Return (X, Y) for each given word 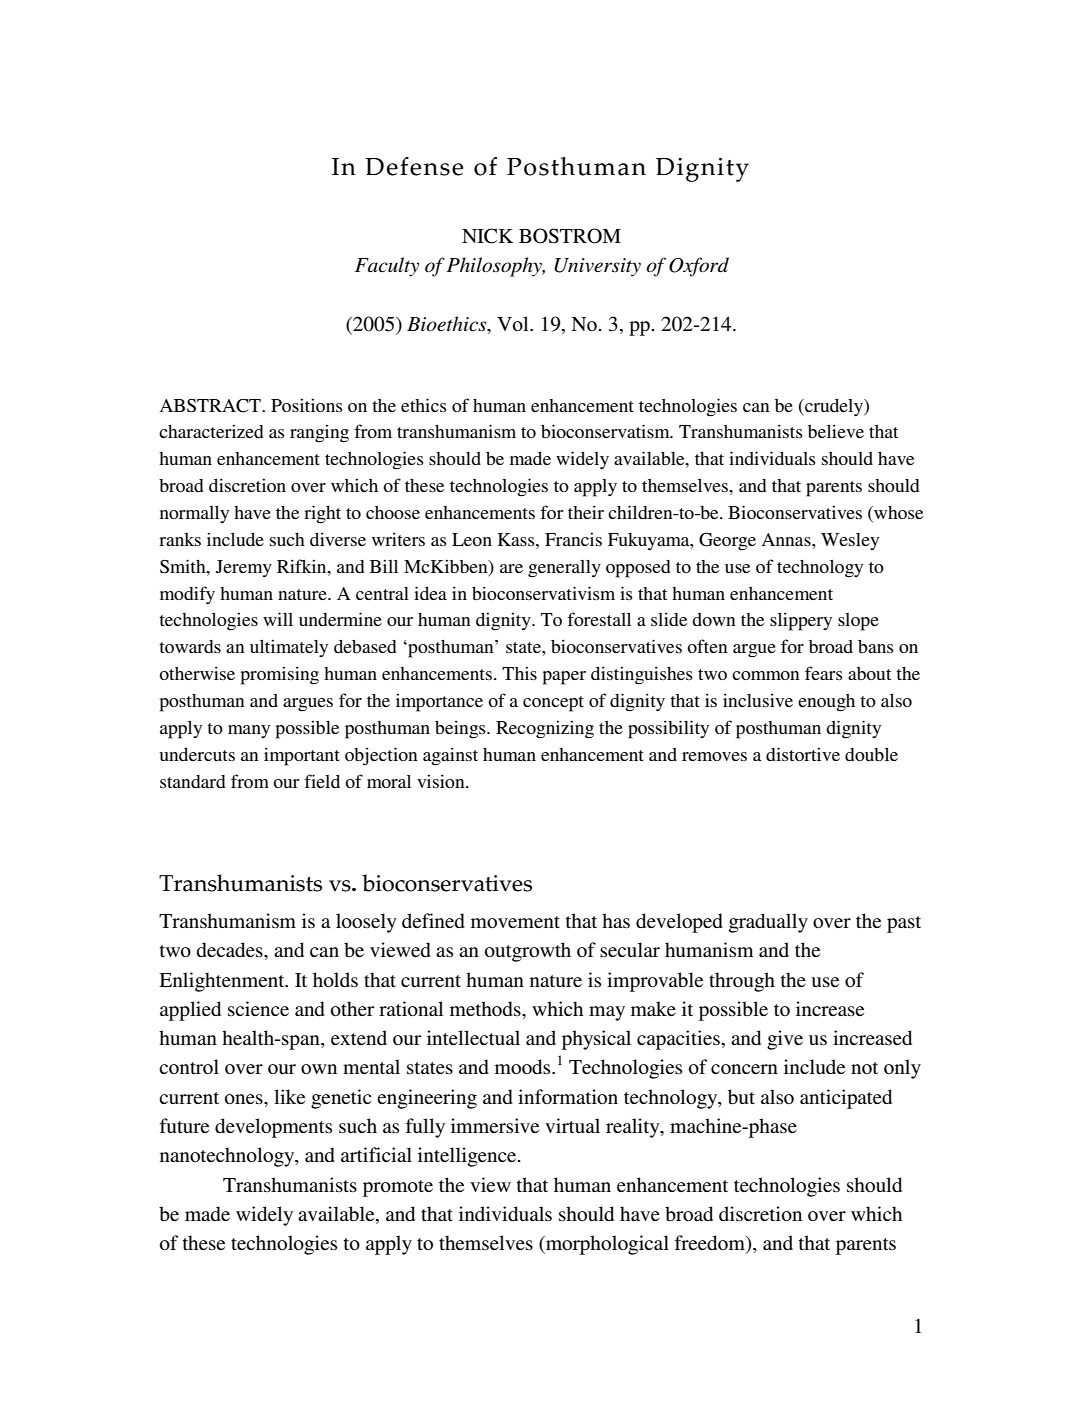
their (586, 512)
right (322, 514)
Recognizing (545, 729)
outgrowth (528, 952)
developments (273, 1128)
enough (826, 703)
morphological (606, 1245)
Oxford (699, 267)
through (742, 982)
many (249, 731)
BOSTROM (570, 236)
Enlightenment (223, 982)
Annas (787, 539)
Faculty (387, 267)
